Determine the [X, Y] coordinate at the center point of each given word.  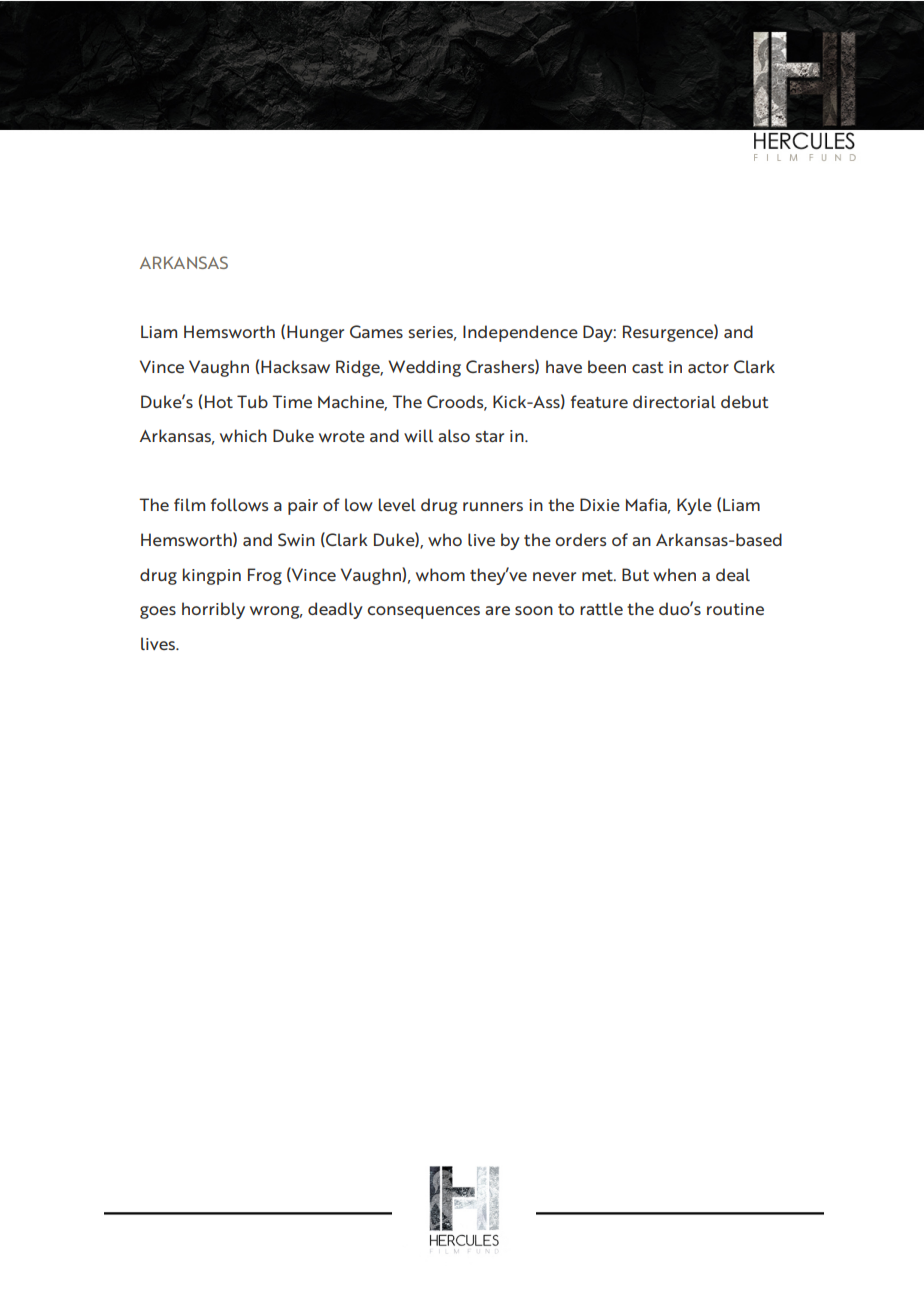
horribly [213, 610]
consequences [423, 612]
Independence [520, 333]
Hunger [315, 333]
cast [648, 367]
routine [735, 609]
